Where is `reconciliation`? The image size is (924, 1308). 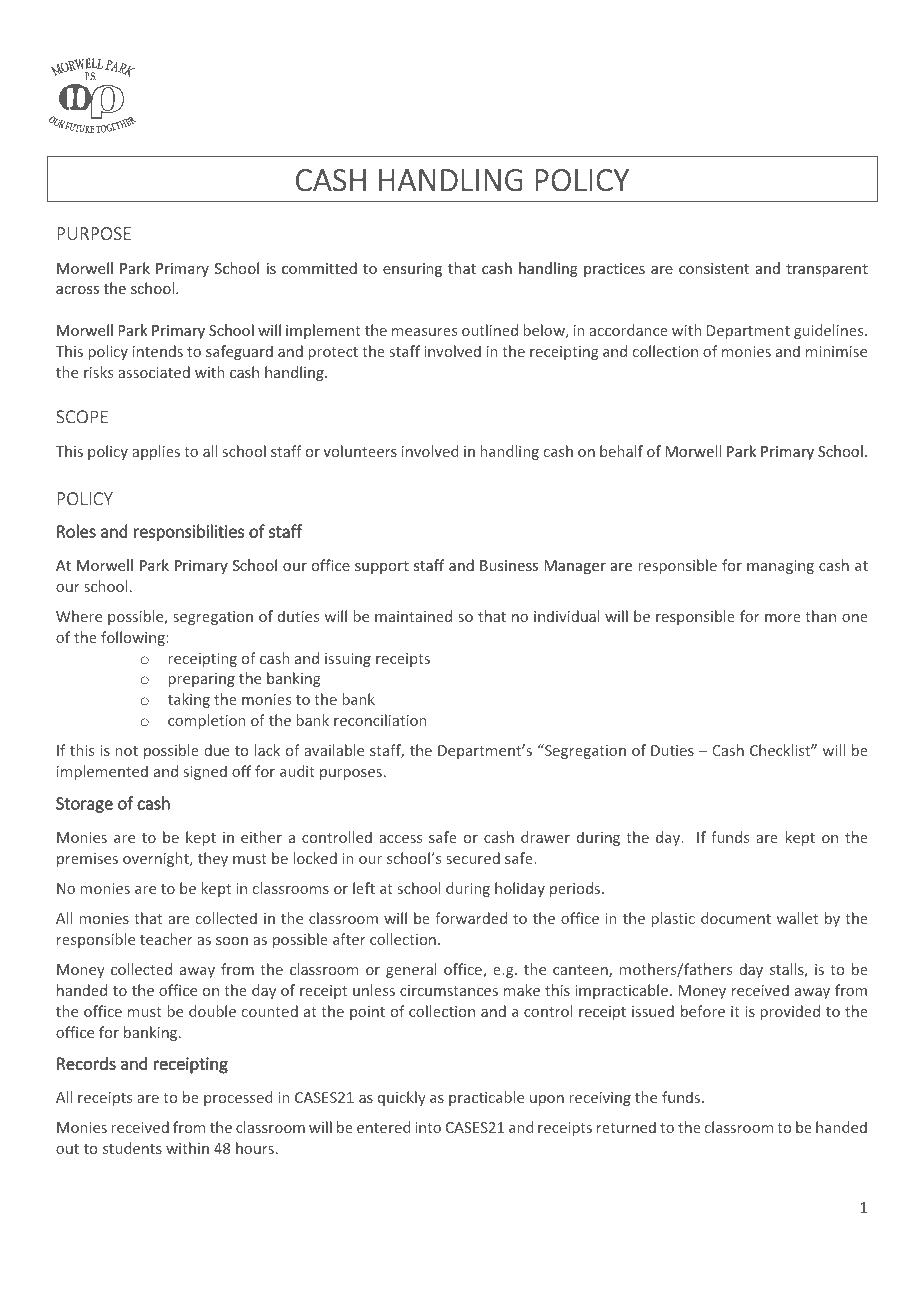
reconciliation is located at coordinates (380, 720).
